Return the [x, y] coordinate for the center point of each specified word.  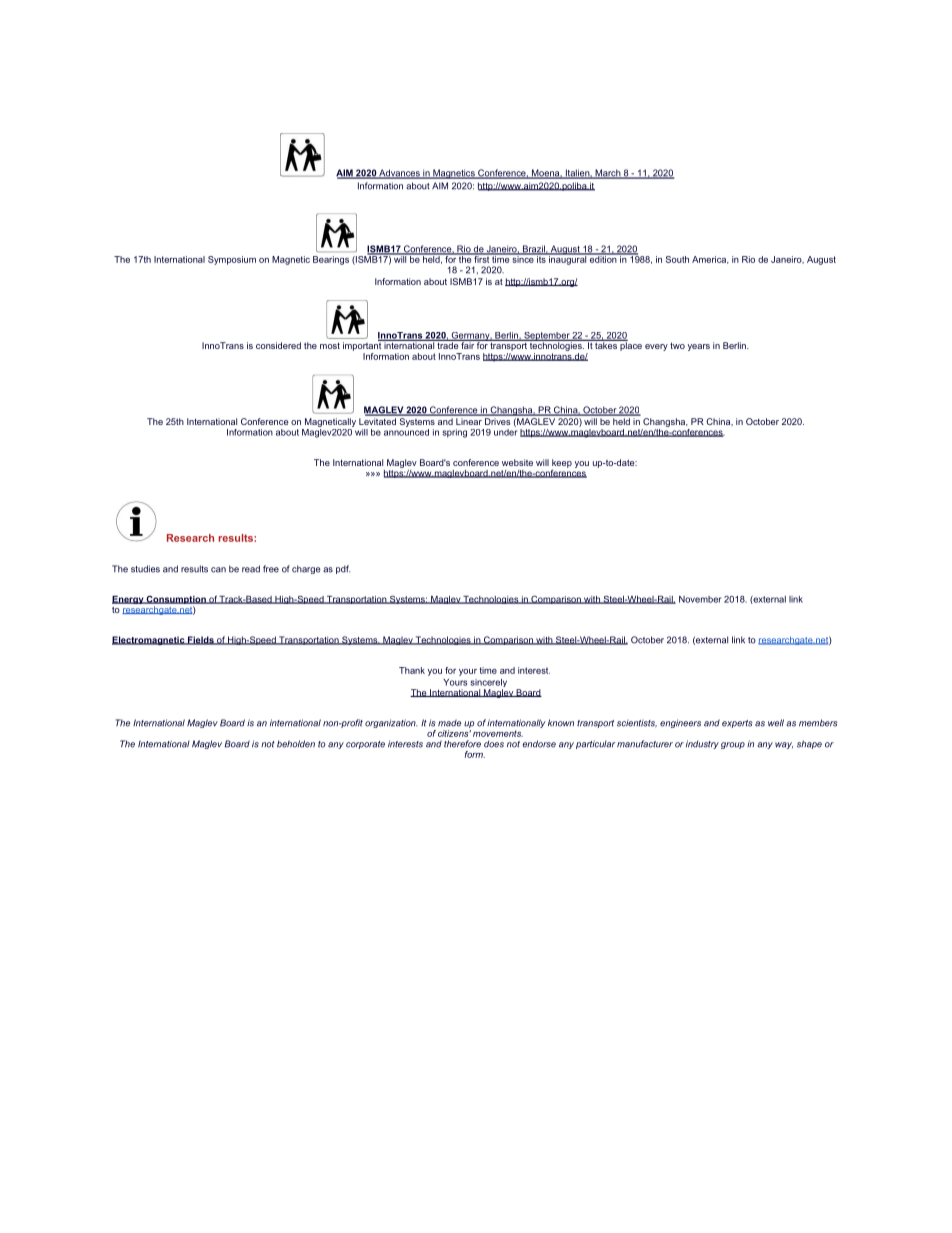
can [218, 570]
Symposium [232, 260]
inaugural [567, 259]
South [677, 259]
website [517, 462]
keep [562, 464]
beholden [296, 744]
